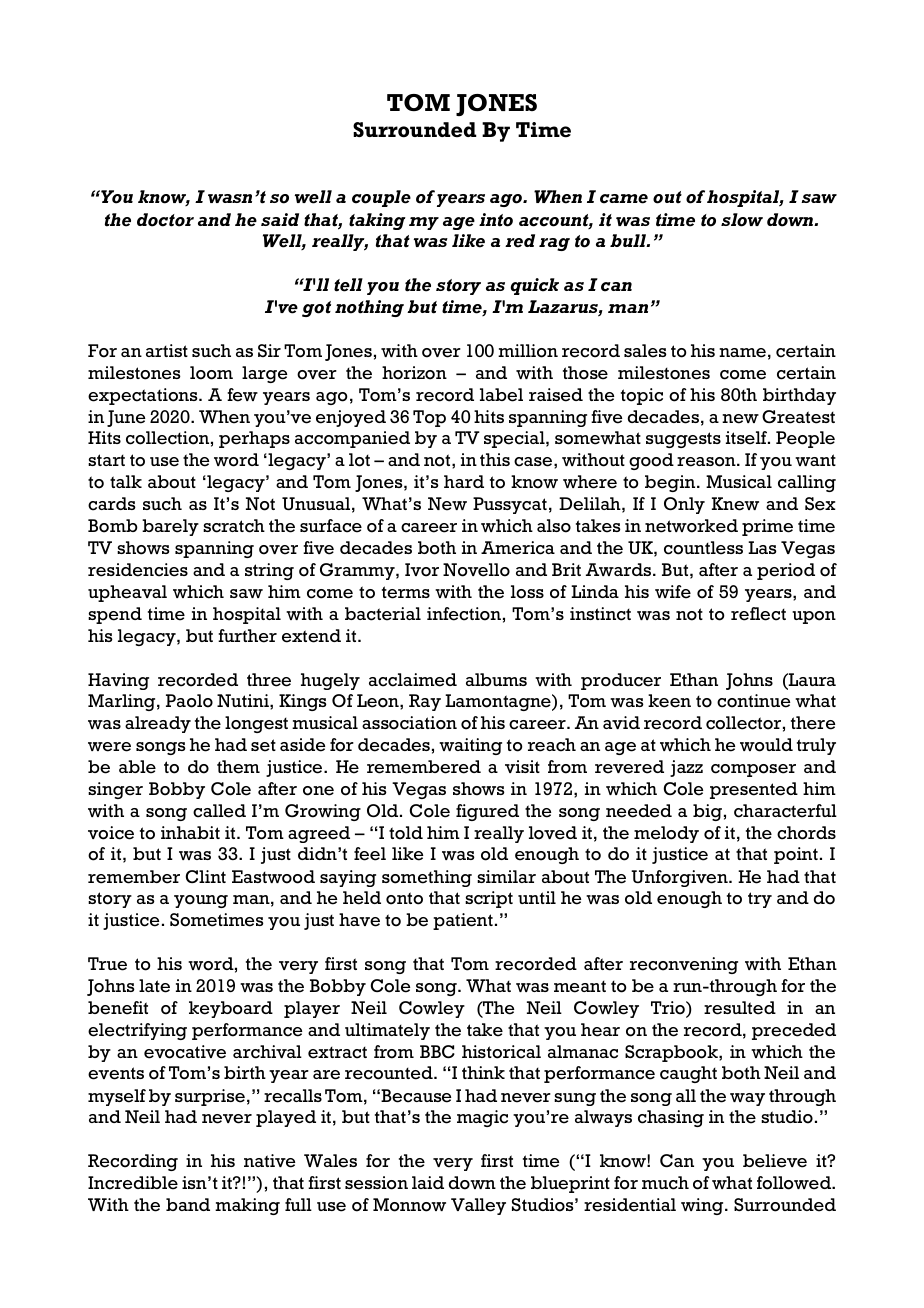 The height and width of the screenshot is (1308, 924). What do you see at coordinates (165, 220) in the screenshot?
I see `doctor` at bounding box center [165, 220].
